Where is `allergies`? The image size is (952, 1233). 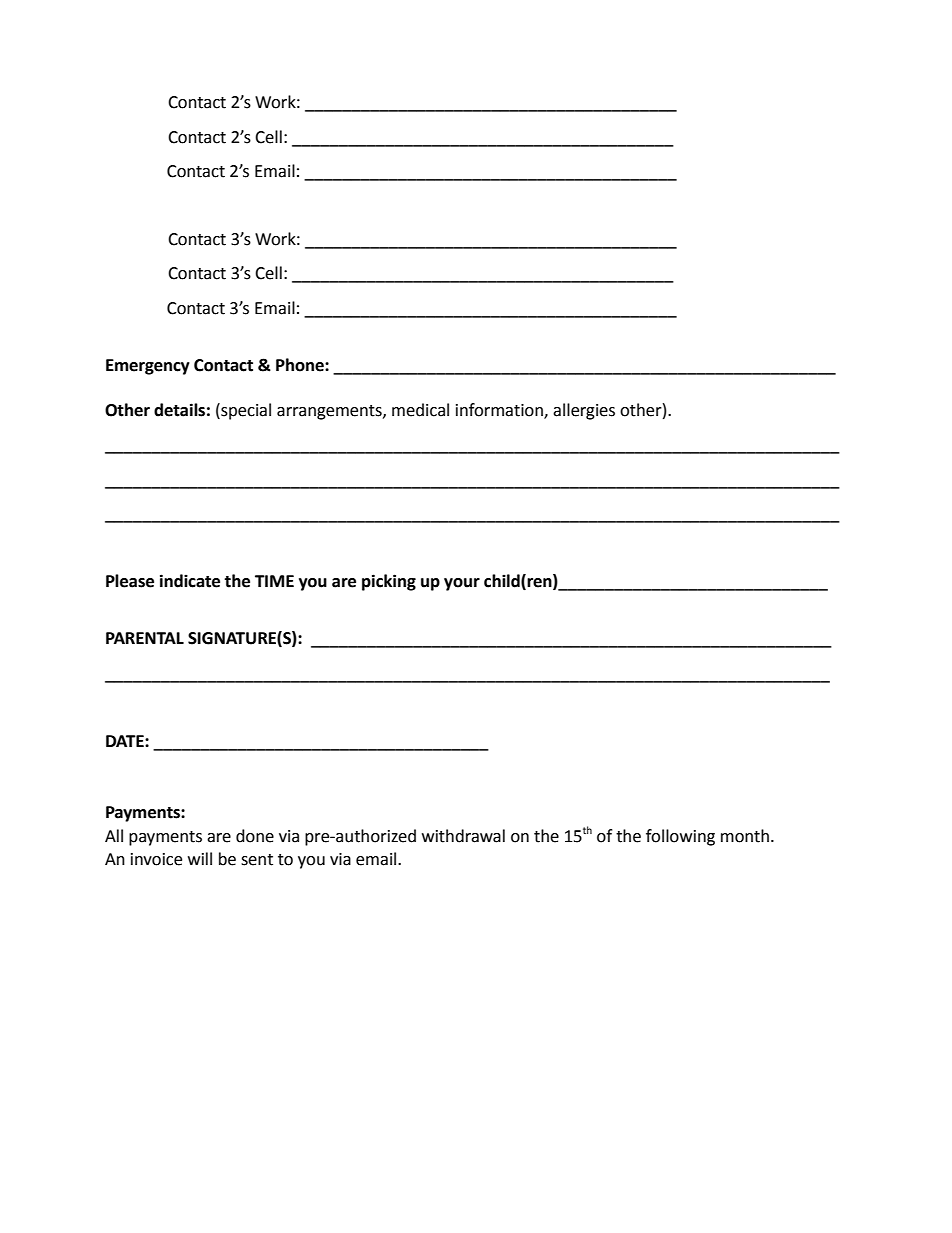
allergies is located at coordinates (584, 411).
